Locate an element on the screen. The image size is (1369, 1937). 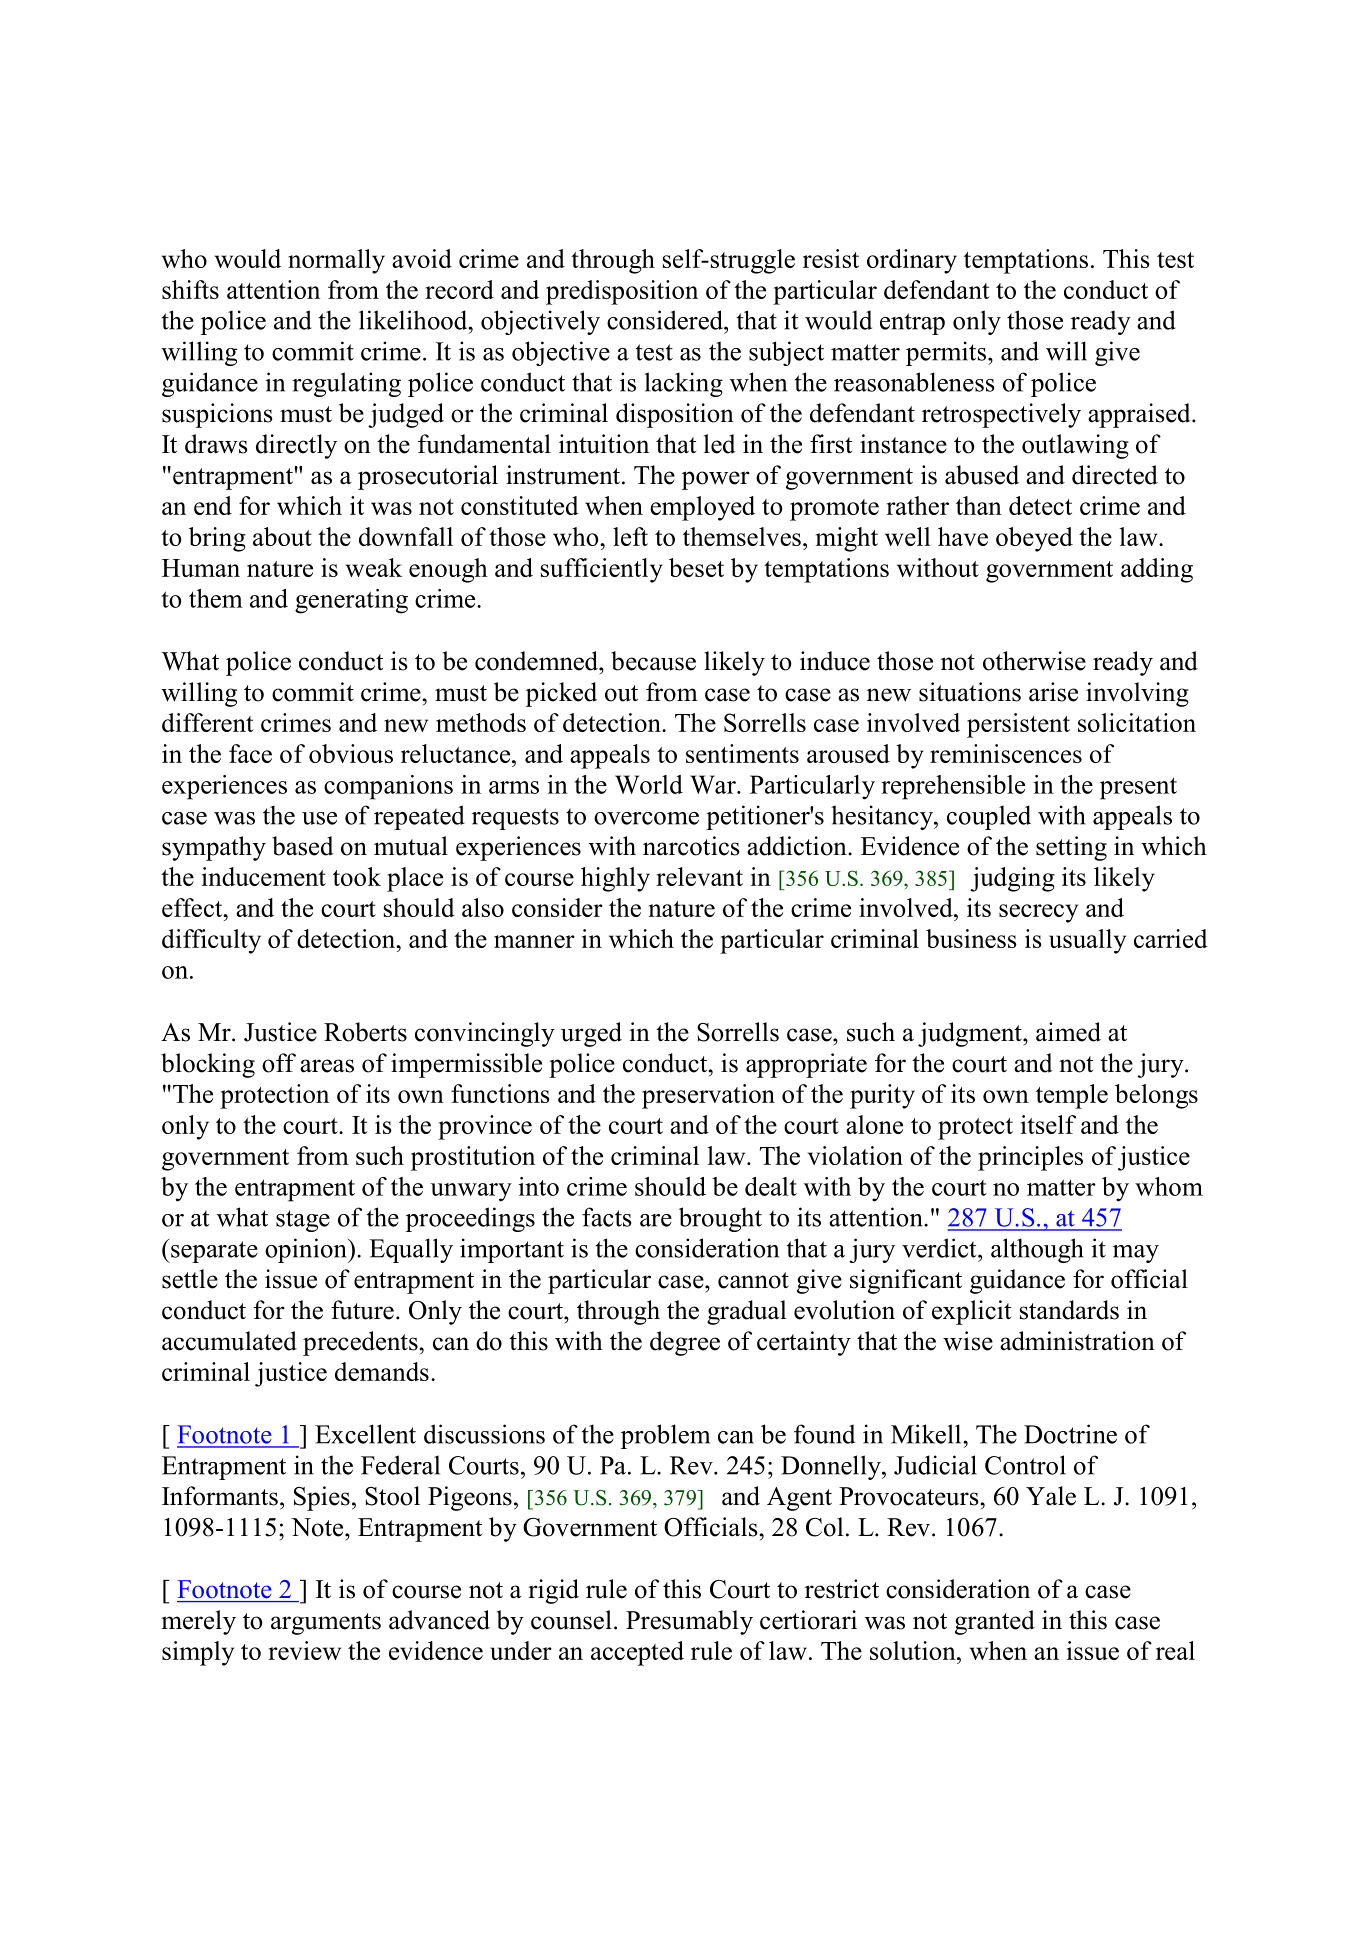
normally is located at coordinates (336, 261).
